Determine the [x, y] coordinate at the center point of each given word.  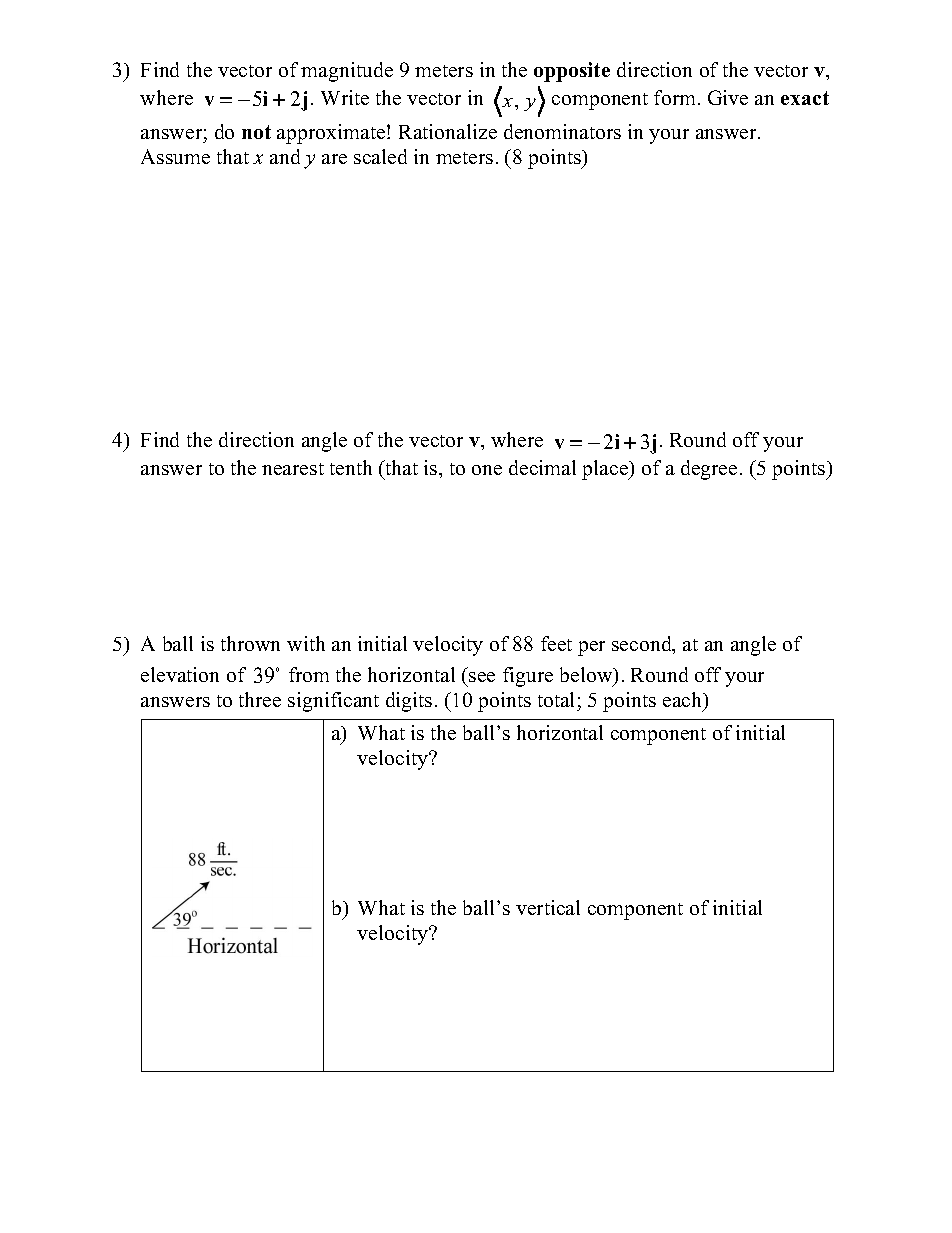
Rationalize [448, 131]
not [256, 132]
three [260, 699]
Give [728, 97]
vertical [548, 907]
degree [709, 470]
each [684, 701]
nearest [293, 469]
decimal [542, 467]
